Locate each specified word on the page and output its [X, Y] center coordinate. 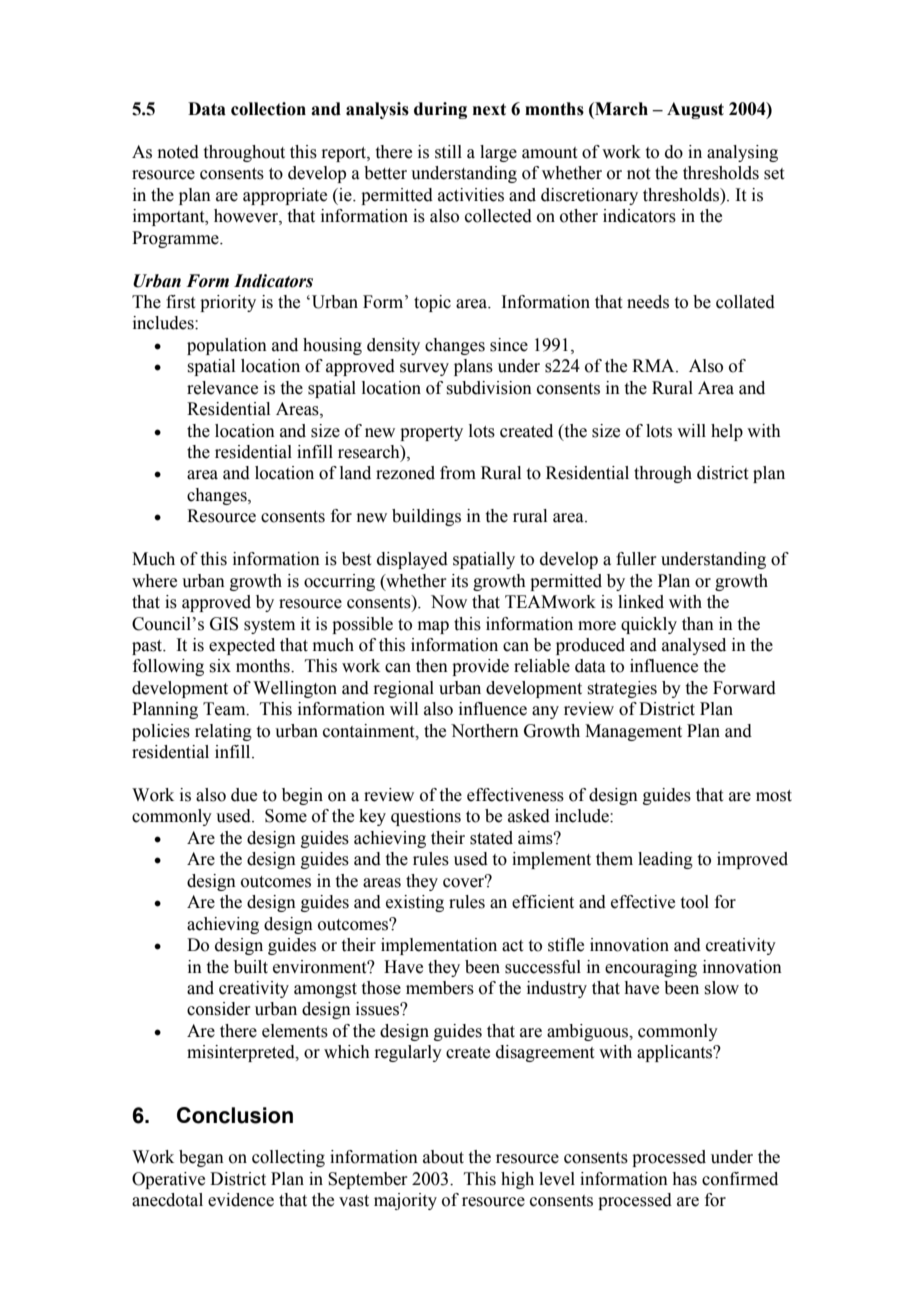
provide [480, 667]
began [201, 1158]
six [220, 666]
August [695, 110]
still [448, 152]
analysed [694, 646]
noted [178, 152]
